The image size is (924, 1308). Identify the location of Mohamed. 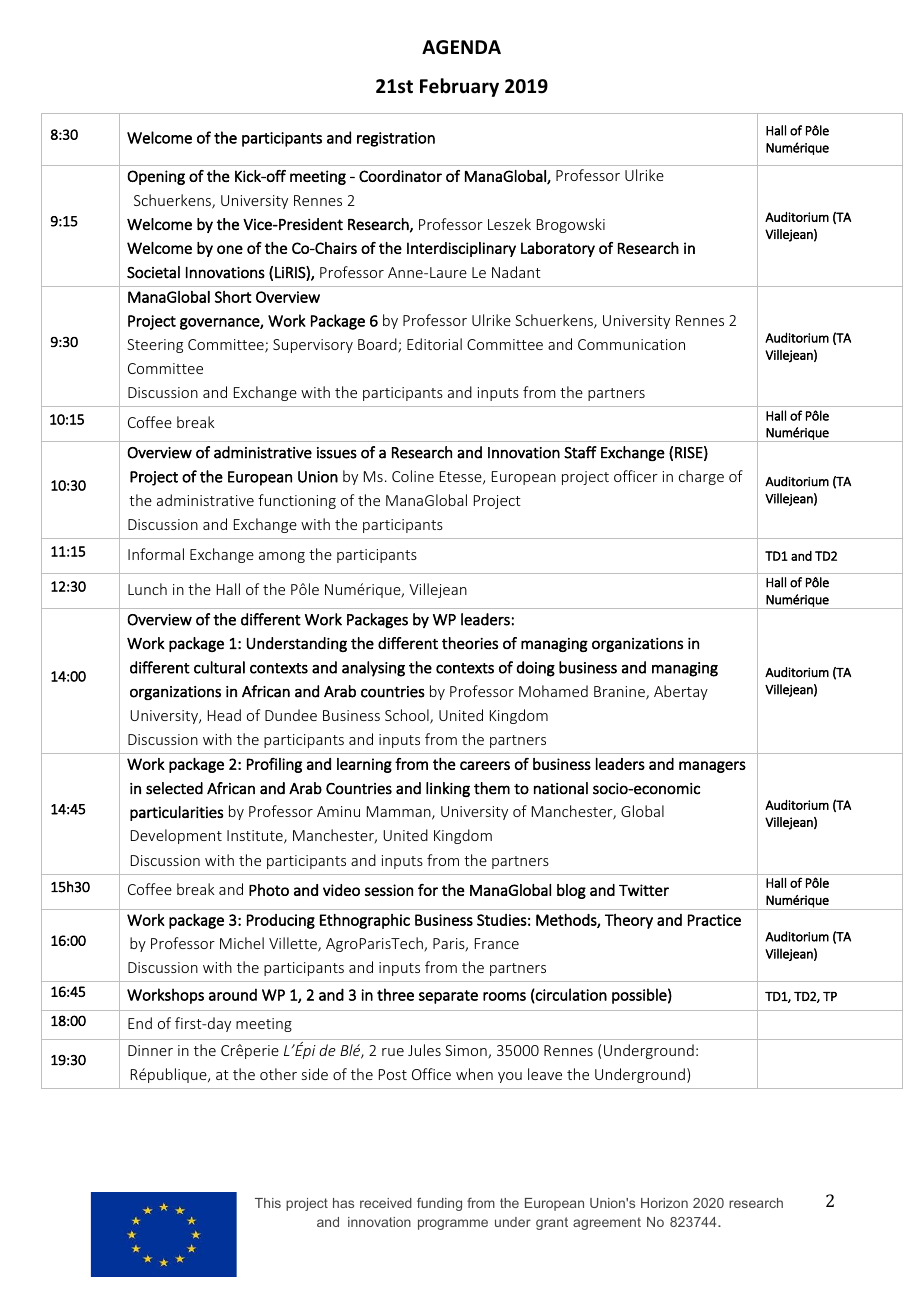
(553, 691).
